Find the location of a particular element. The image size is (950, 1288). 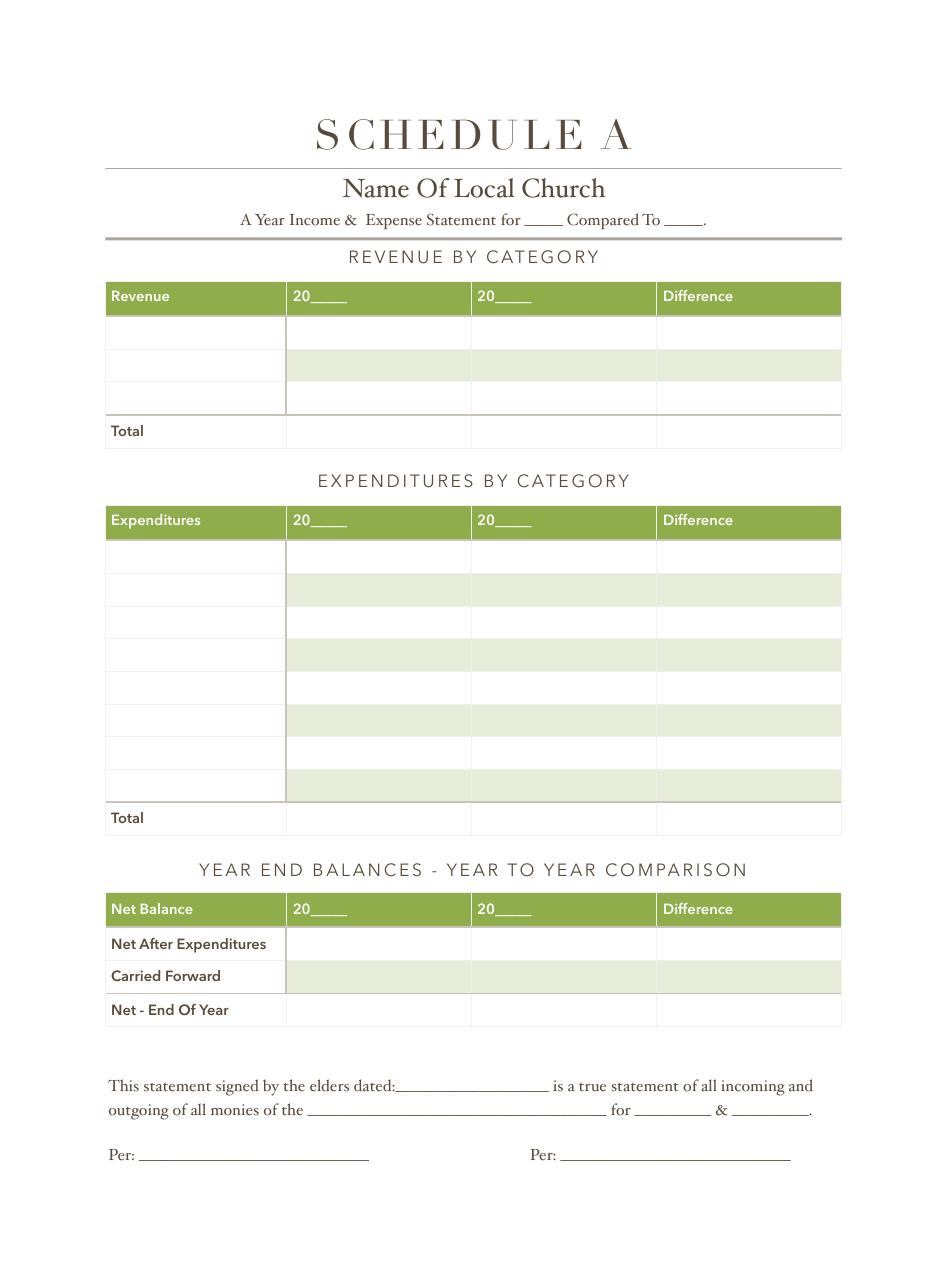

true is located at coordinates (592, 1087).
